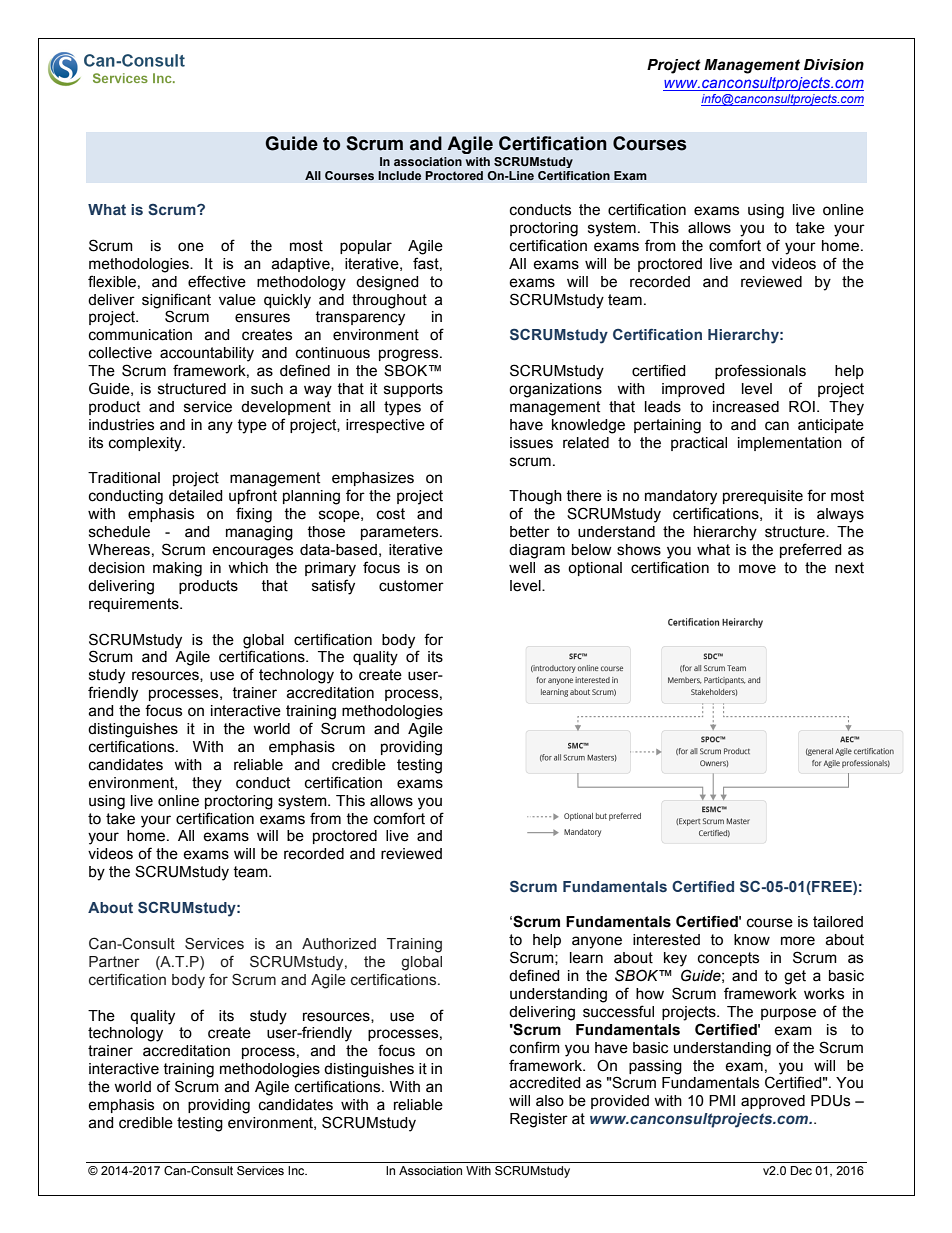  What do you see at coordinates (114, 962) in the screenshot?
I see `Partner` at bounding box center [114, 962].
